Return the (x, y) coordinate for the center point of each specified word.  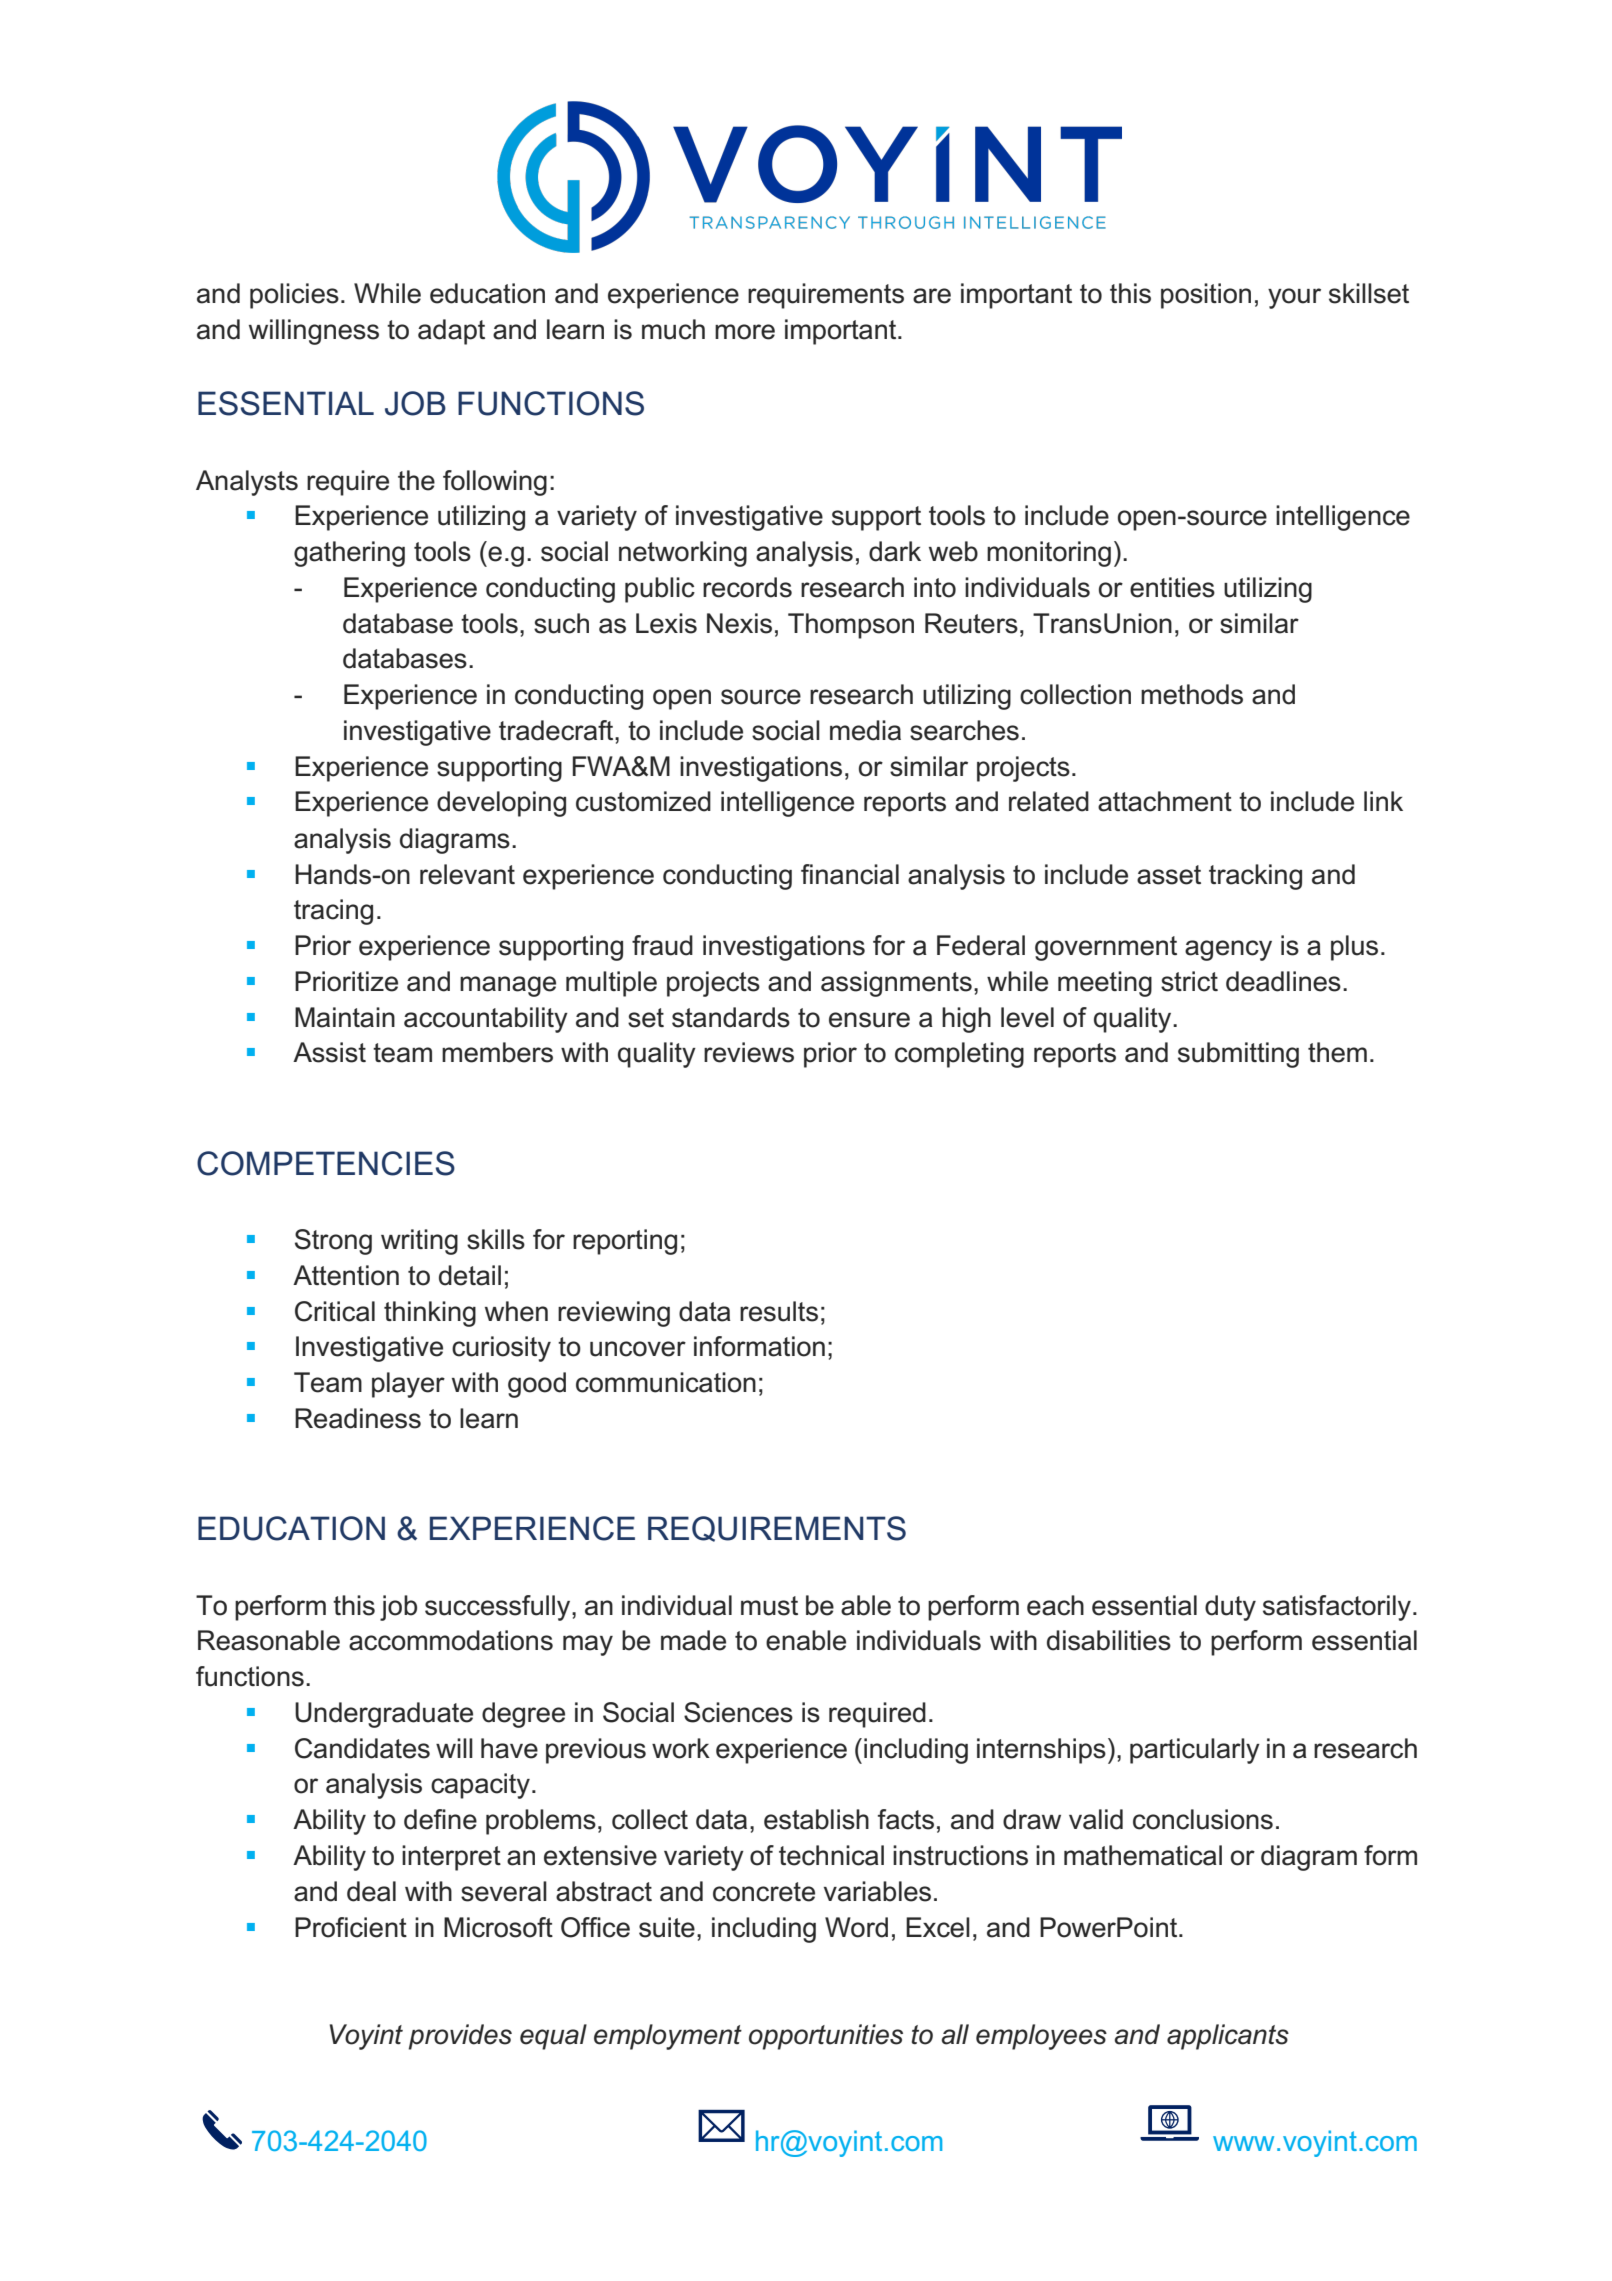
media (865, 730)
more (745, 332)
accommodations (451, 1640)
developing (501, 804)
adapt (451, 332)
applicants (1228, 2037)
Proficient (351, 1927)
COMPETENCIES (326, 1163)
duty (1230, 1608)
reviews (749, 1052)
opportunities (826, 2037)
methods (1192, 694)
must (769, 1606)
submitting (1238, 1055)
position (1206, 296)
